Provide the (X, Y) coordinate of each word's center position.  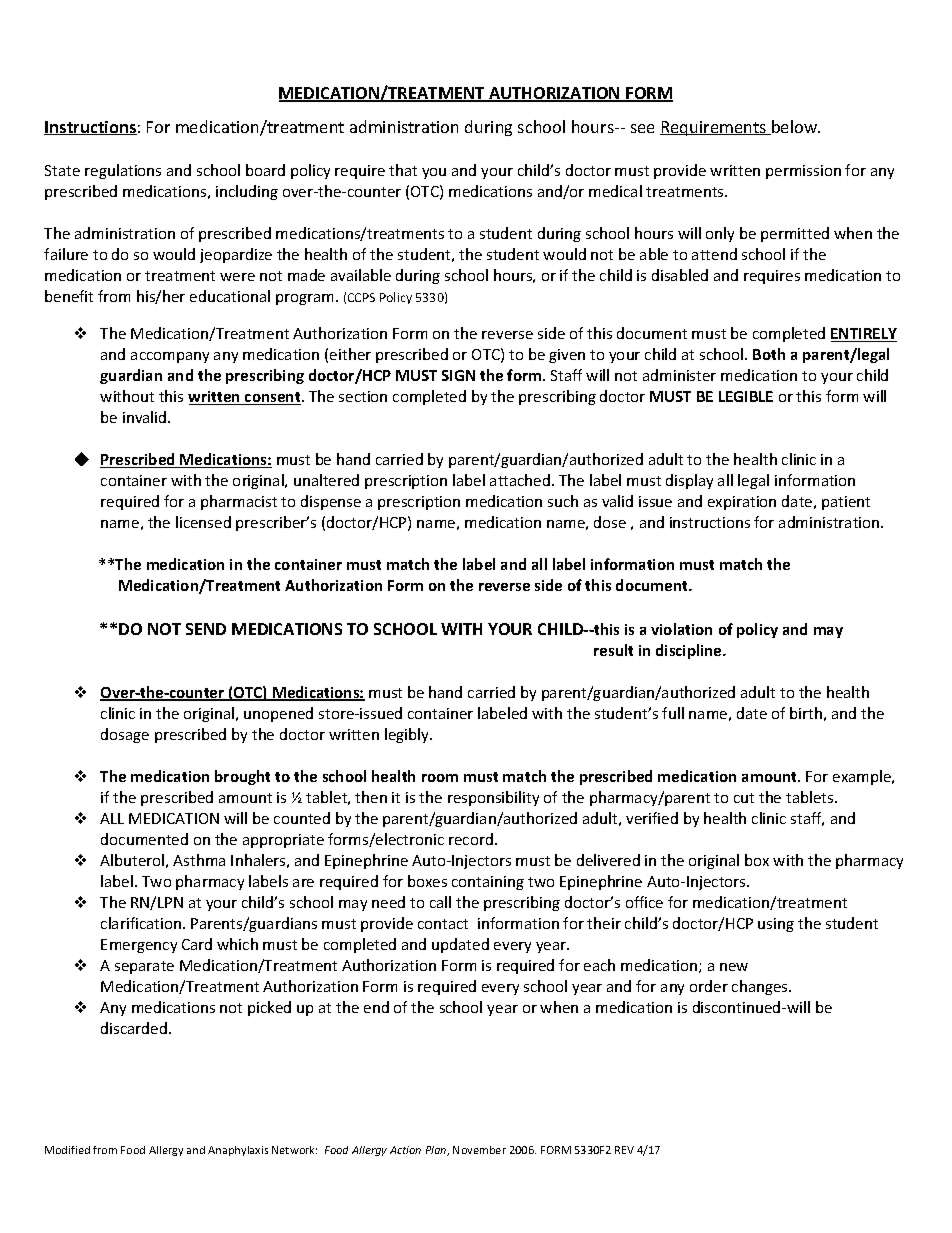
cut (744, 798)
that (403, 170)
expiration (742, 503)
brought (242, 777)
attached (521, 480)
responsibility (493, 798)
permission (803, 172)
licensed (203, 522)
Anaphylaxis (238, 1151)
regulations (123, 171)
